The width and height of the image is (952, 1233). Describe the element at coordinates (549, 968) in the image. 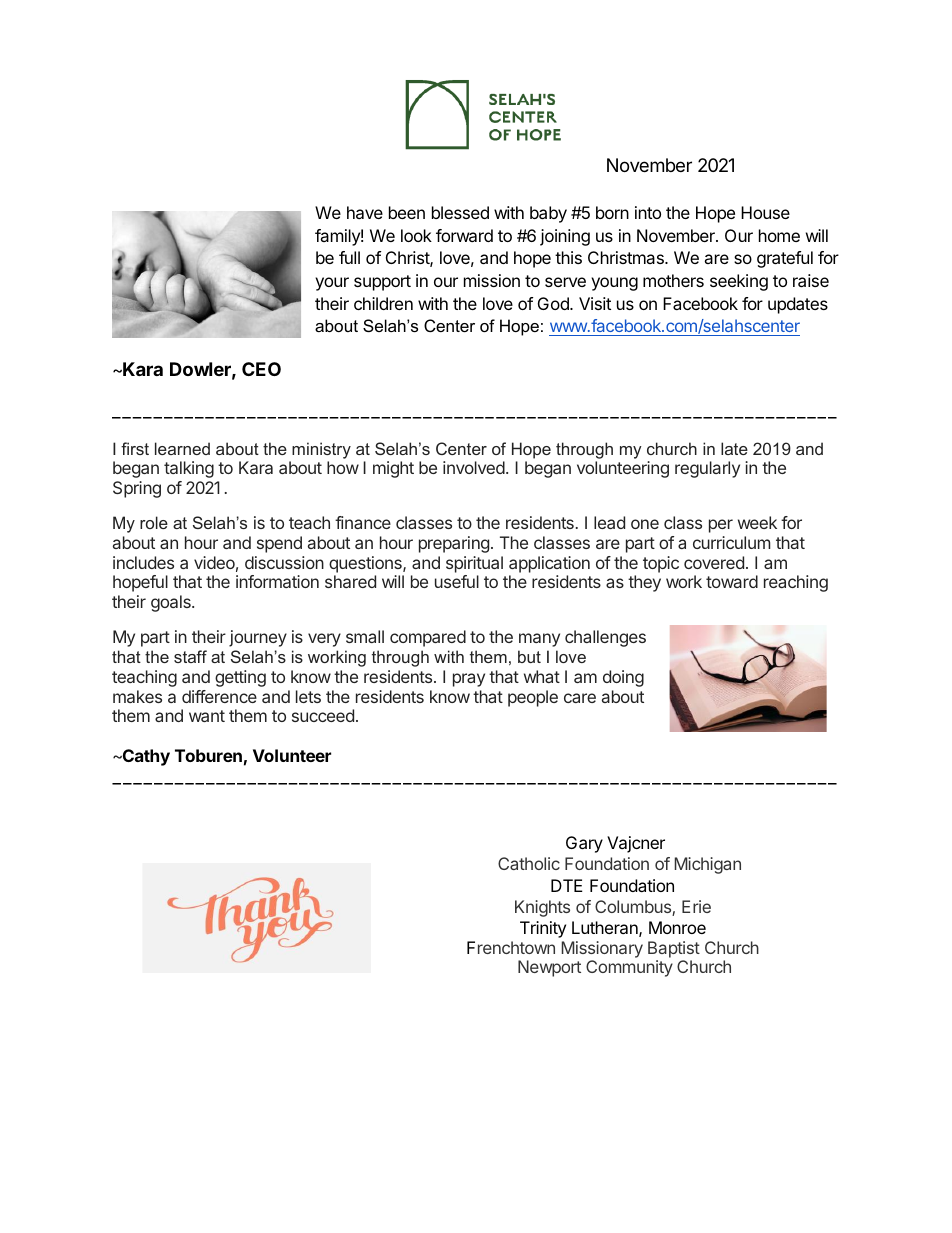

I see `Newport` at that location.
